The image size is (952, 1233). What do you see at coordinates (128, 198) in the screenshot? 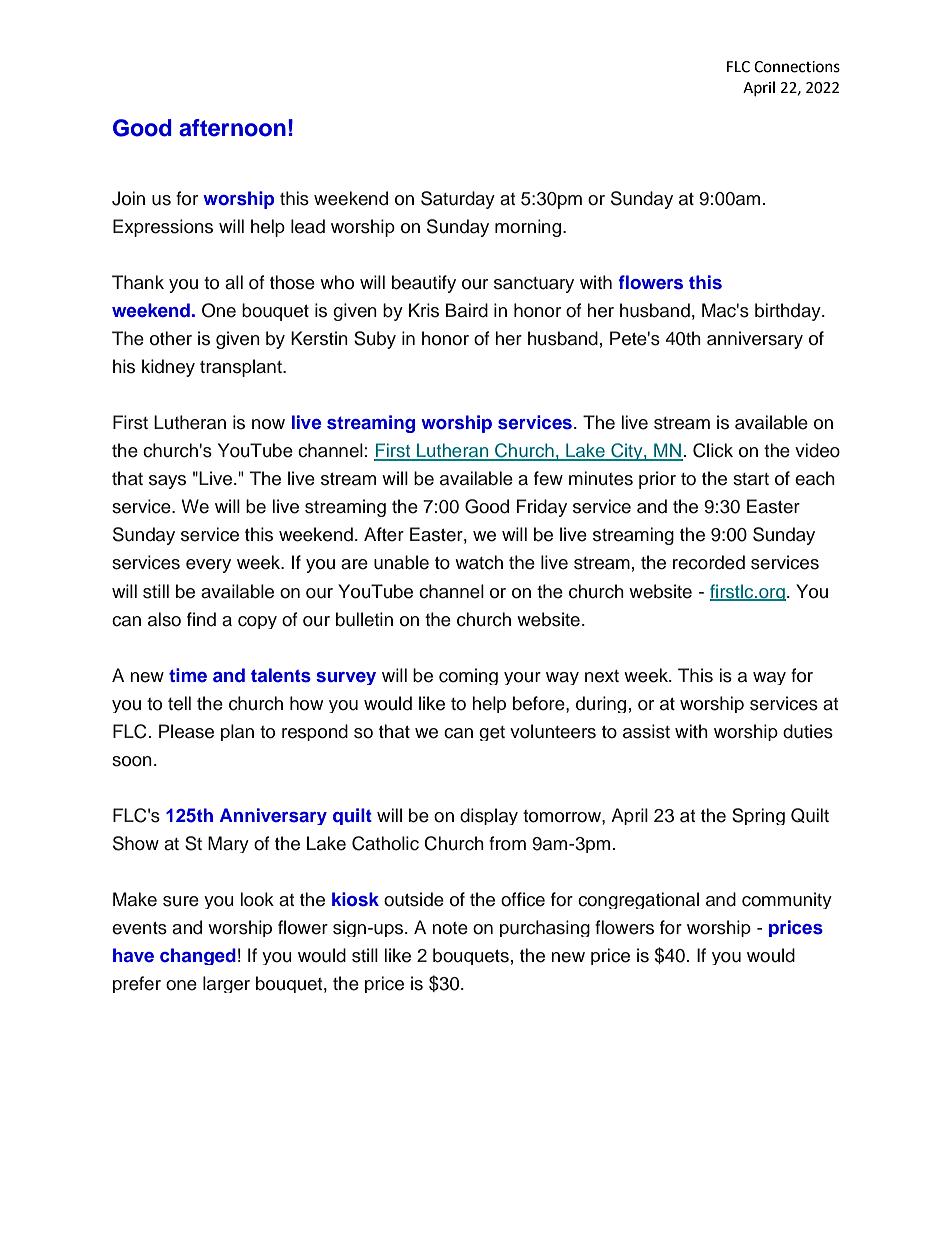
I see `Join` at bounding box center [128, 198].
